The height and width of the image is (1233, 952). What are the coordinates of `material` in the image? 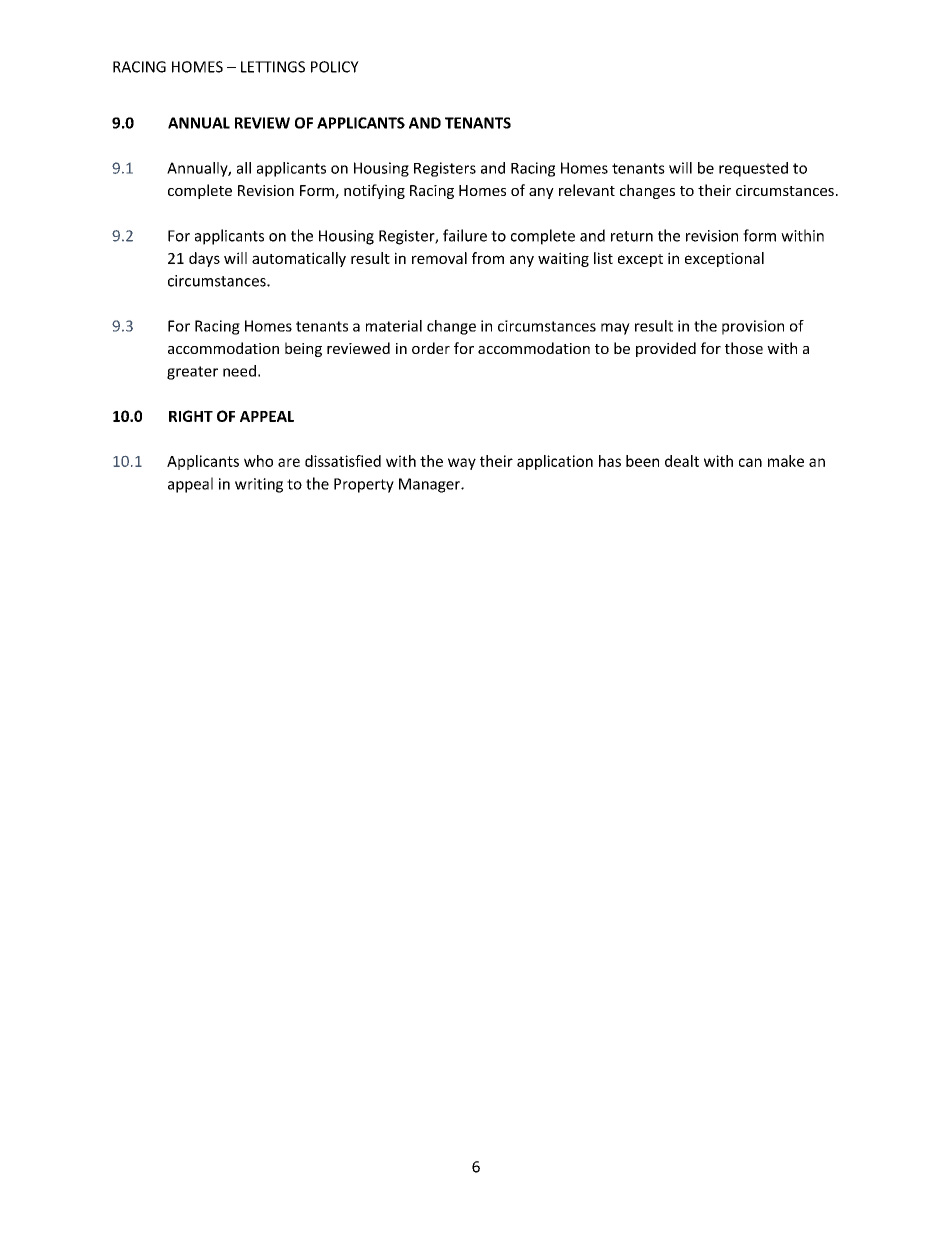 It's located at (394, 326).
